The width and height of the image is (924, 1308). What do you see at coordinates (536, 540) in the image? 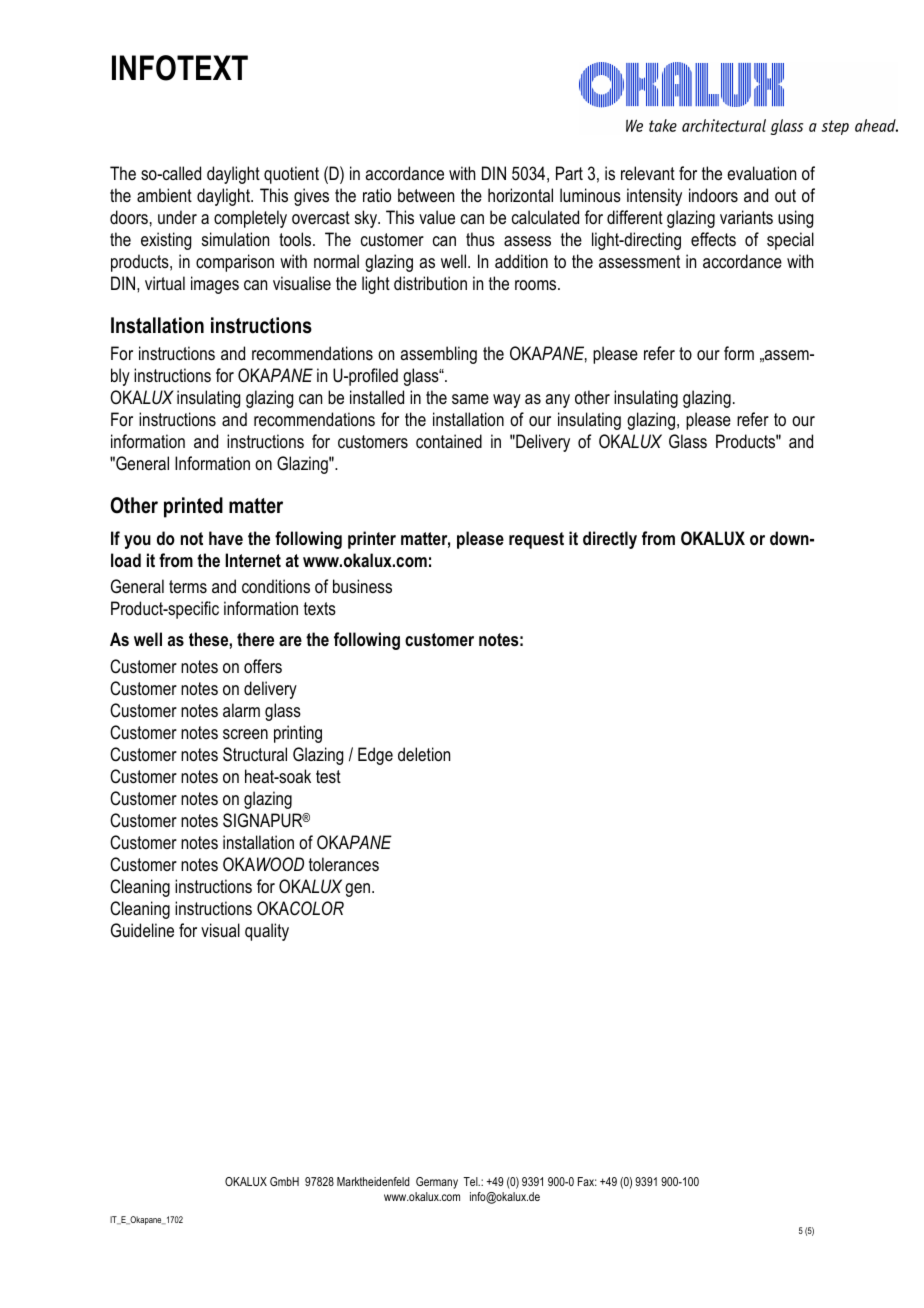
I see `request` at bounding box center [536, 540].
